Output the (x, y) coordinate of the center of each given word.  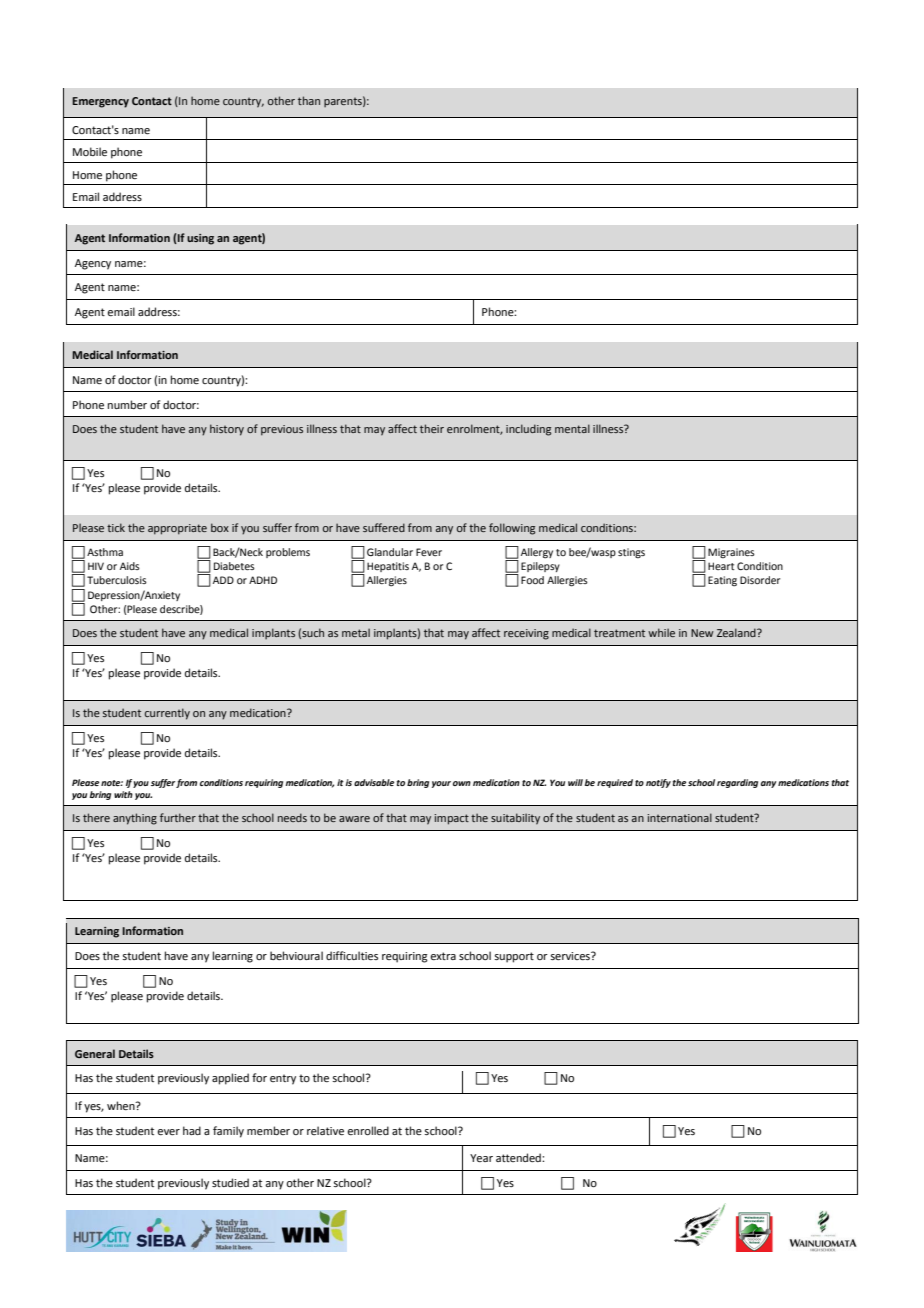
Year (481, 1158)
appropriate (177, 529)
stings (631, 553)
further (178, 817)
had (192, 1130)
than (309, 100)
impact (451, 819)
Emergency (100, 102)
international (679, 817)
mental (572, 428)
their (432, 428)
